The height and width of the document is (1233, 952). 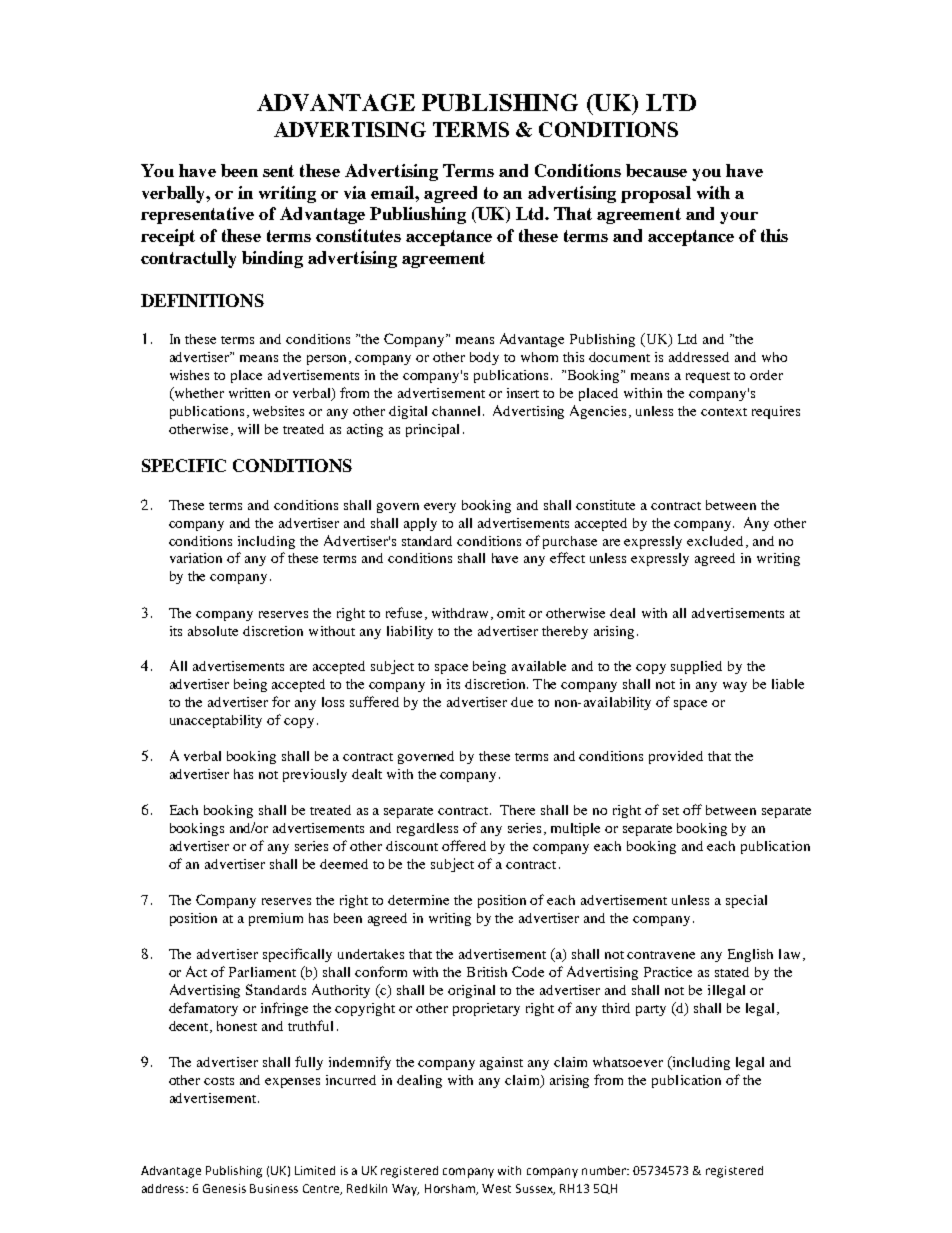 I want to click on set, so click(x=671, y=811).
